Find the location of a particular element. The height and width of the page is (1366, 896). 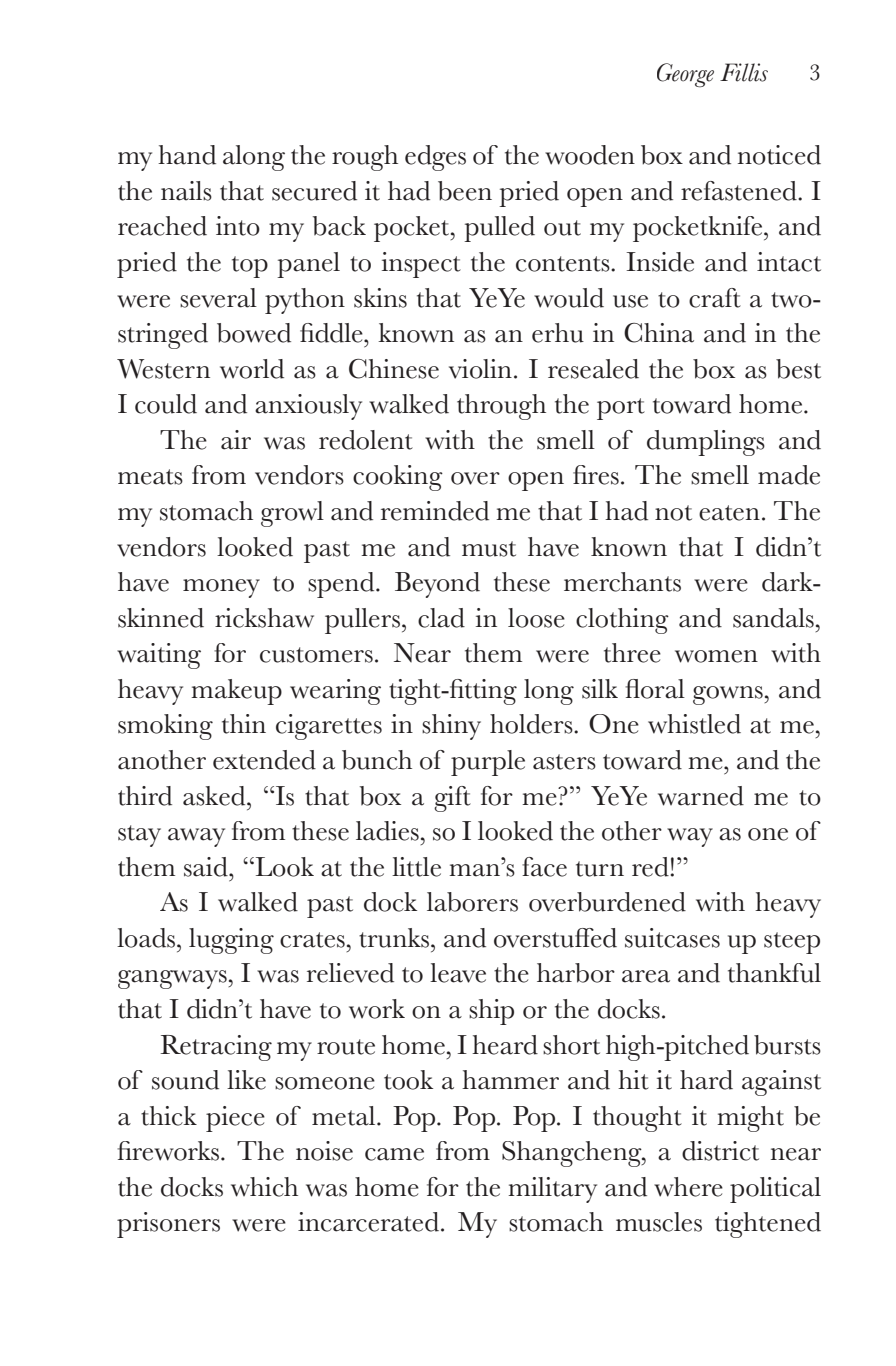

gift is located at coordinates (452, 799).
